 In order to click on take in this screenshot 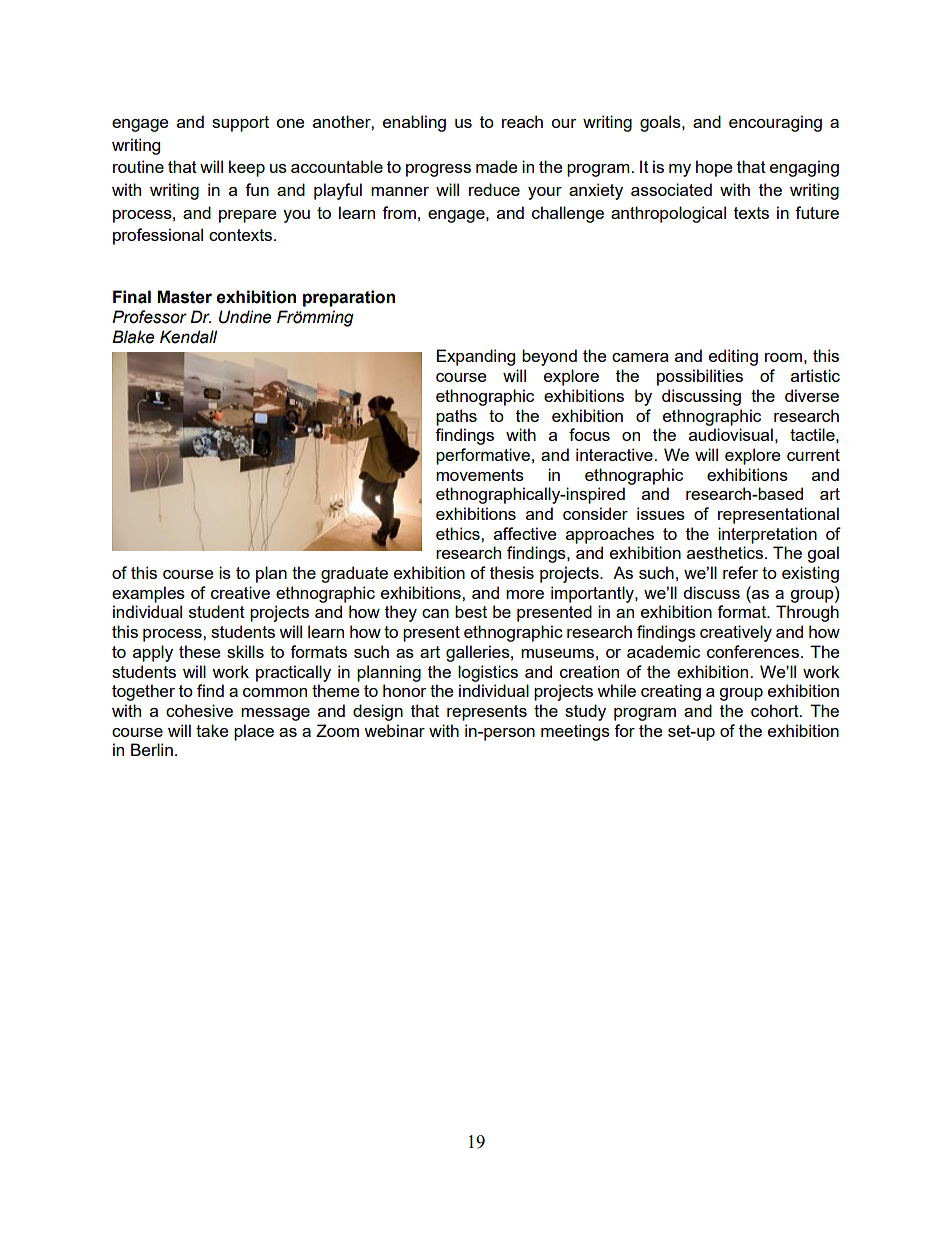, I will do `click(212, 730)`.
